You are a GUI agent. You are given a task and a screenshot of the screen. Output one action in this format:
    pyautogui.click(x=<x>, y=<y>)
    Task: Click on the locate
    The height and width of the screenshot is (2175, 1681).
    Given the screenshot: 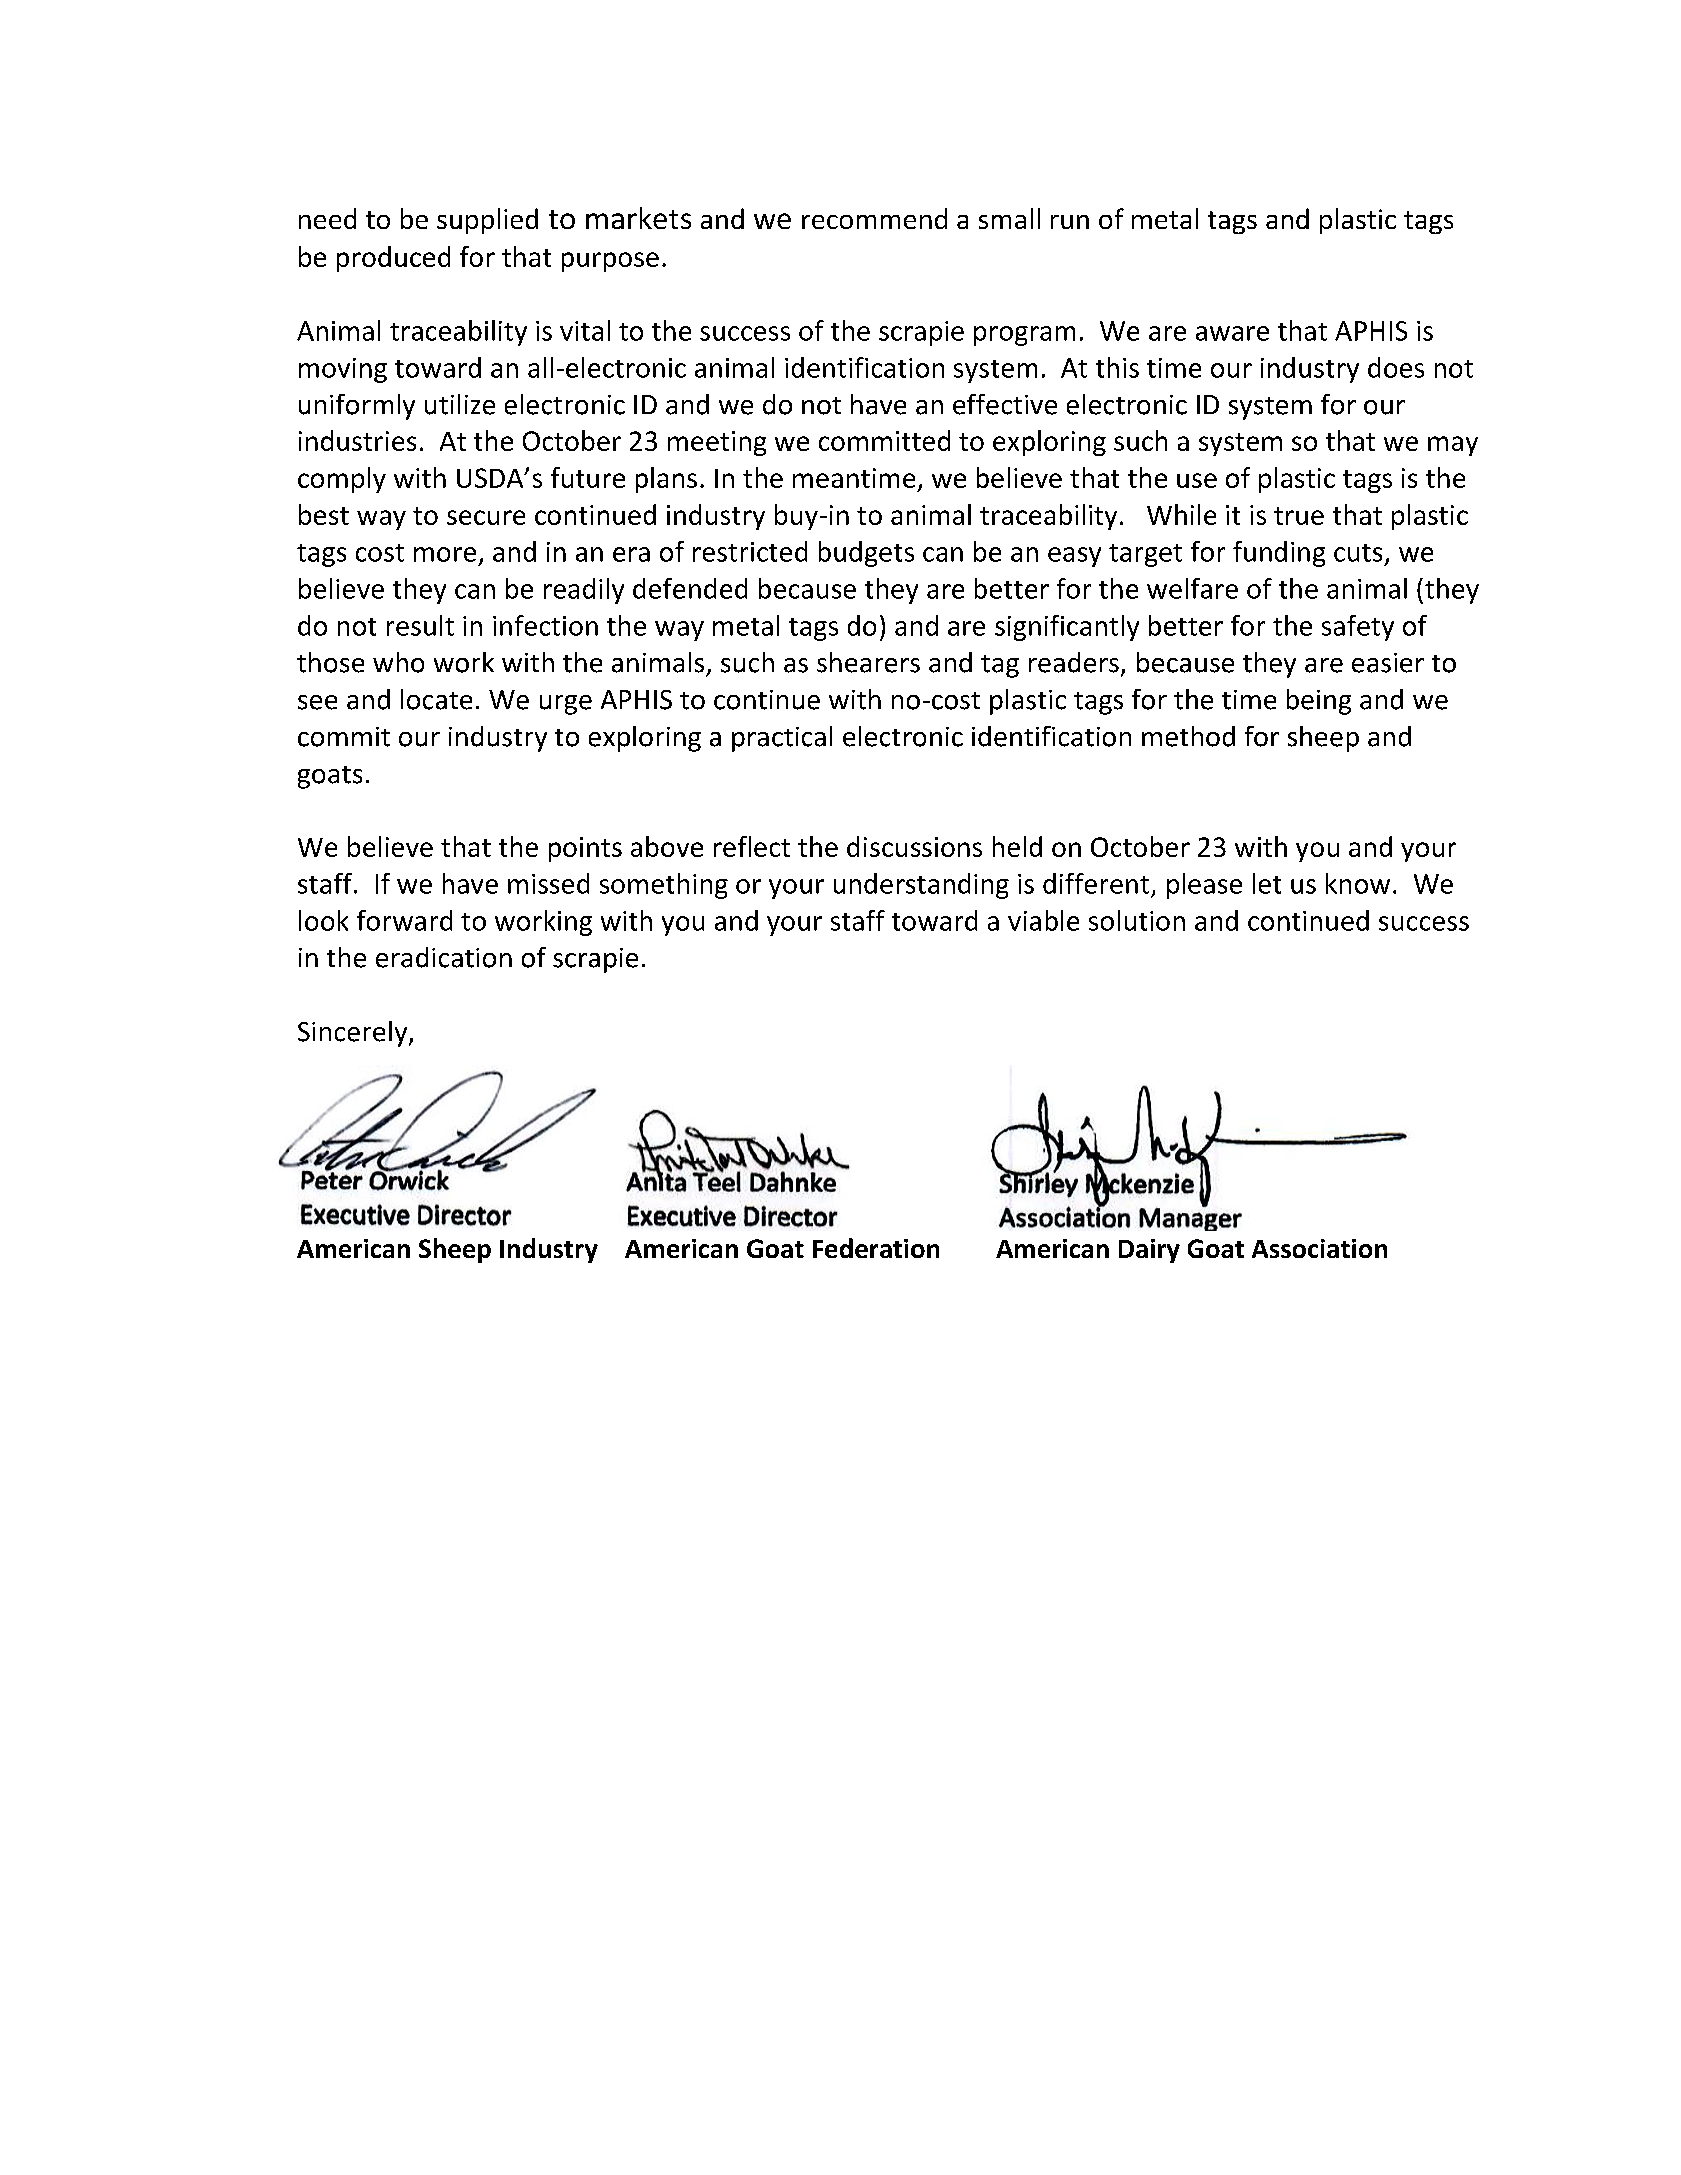 What is the action you would take?
    pyautogui.click(x=436, y=699)
